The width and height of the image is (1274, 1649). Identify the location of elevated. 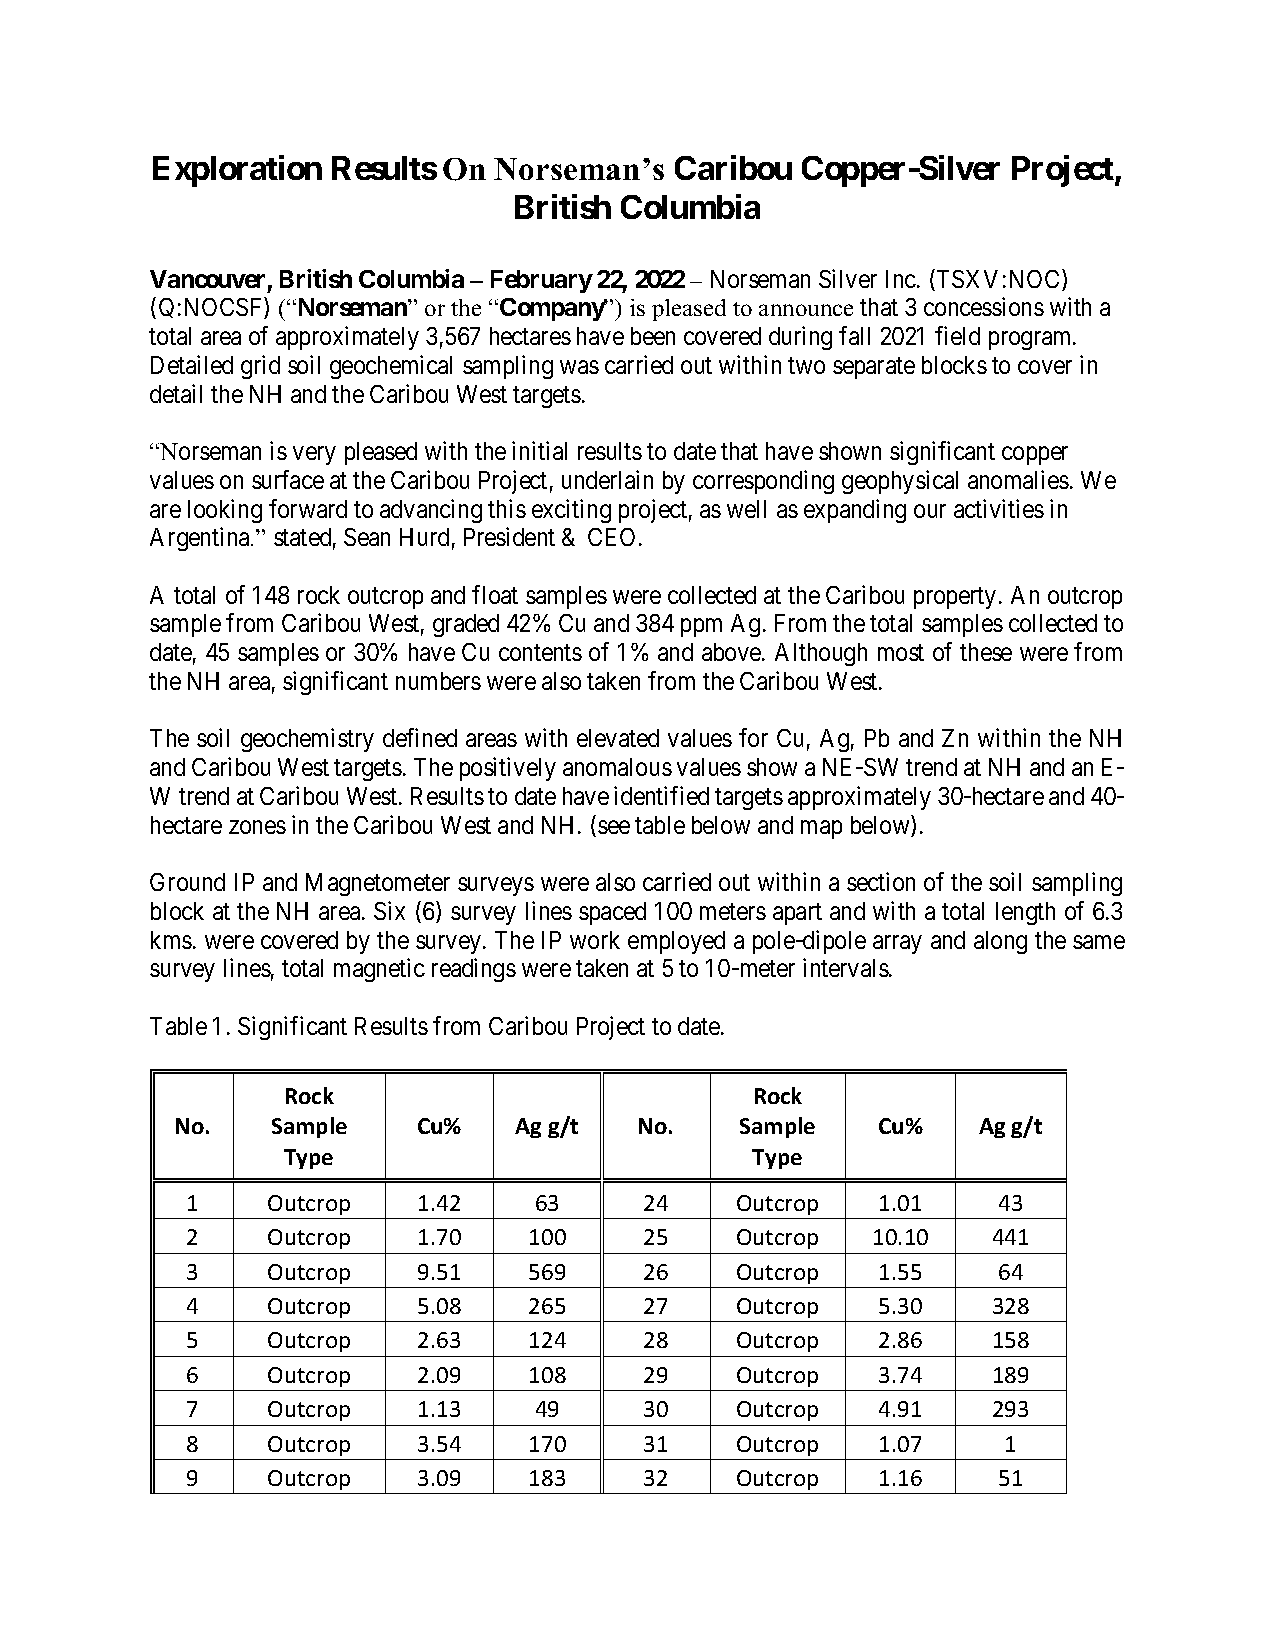
(618, 738).
